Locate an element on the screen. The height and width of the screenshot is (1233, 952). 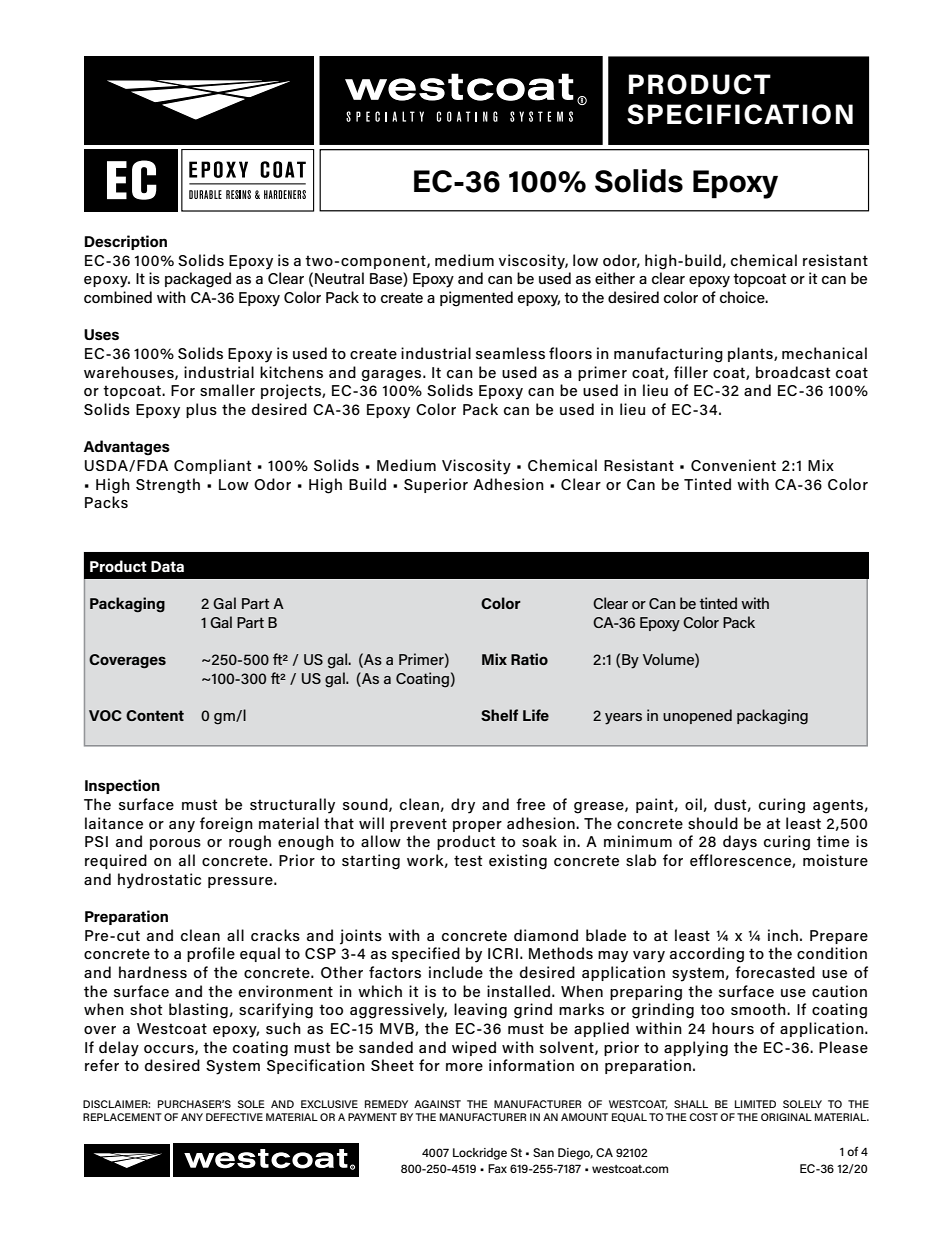
test is located at coordinates (468, 860).
